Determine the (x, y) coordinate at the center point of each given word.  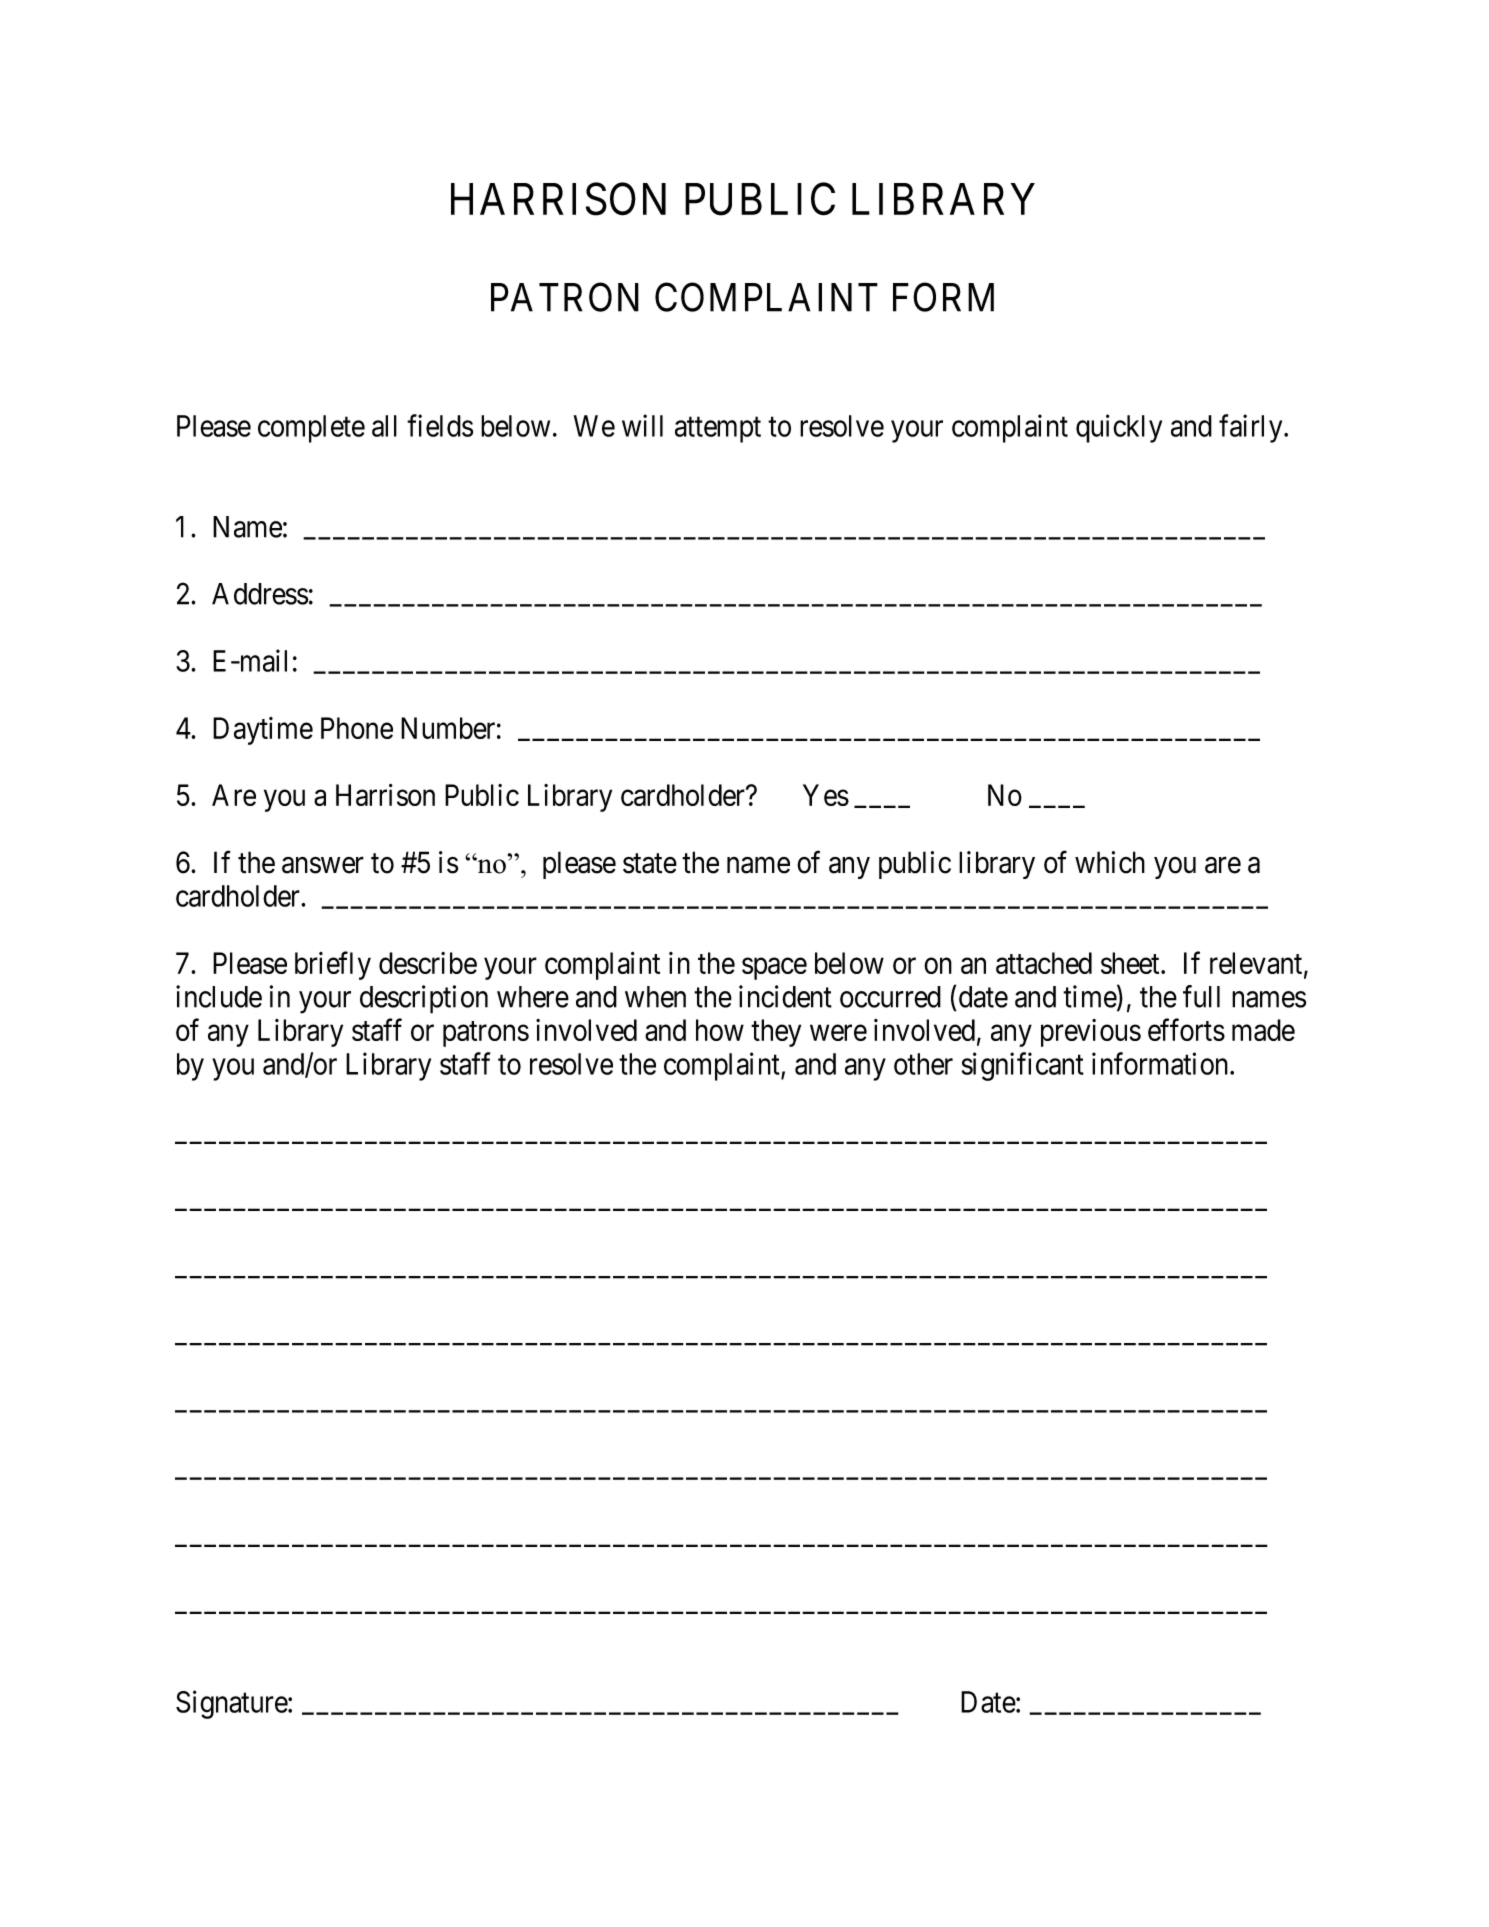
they (776, 1033)
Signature (232, 1704)
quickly (1119, 428)
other (923, 1064)
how (720, 1030)
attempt (718, 430)
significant (1023, 1066)
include (219, 996)
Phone (357, 728)
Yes (826, 795)
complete (311, 429)
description (424, 999)
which (1110, 862)
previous (1091, 1033)
